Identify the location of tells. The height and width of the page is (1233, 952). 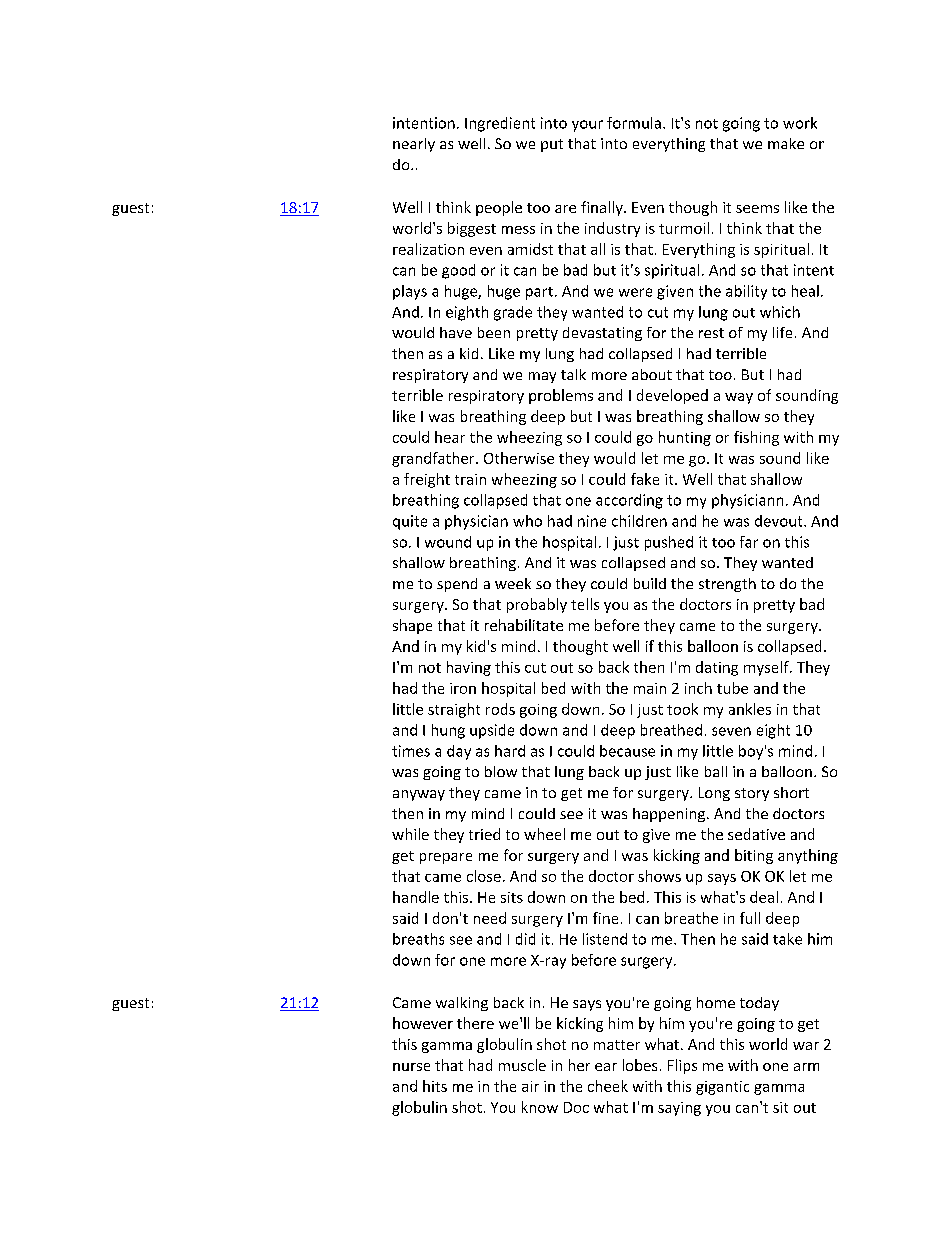
(585, 604).
